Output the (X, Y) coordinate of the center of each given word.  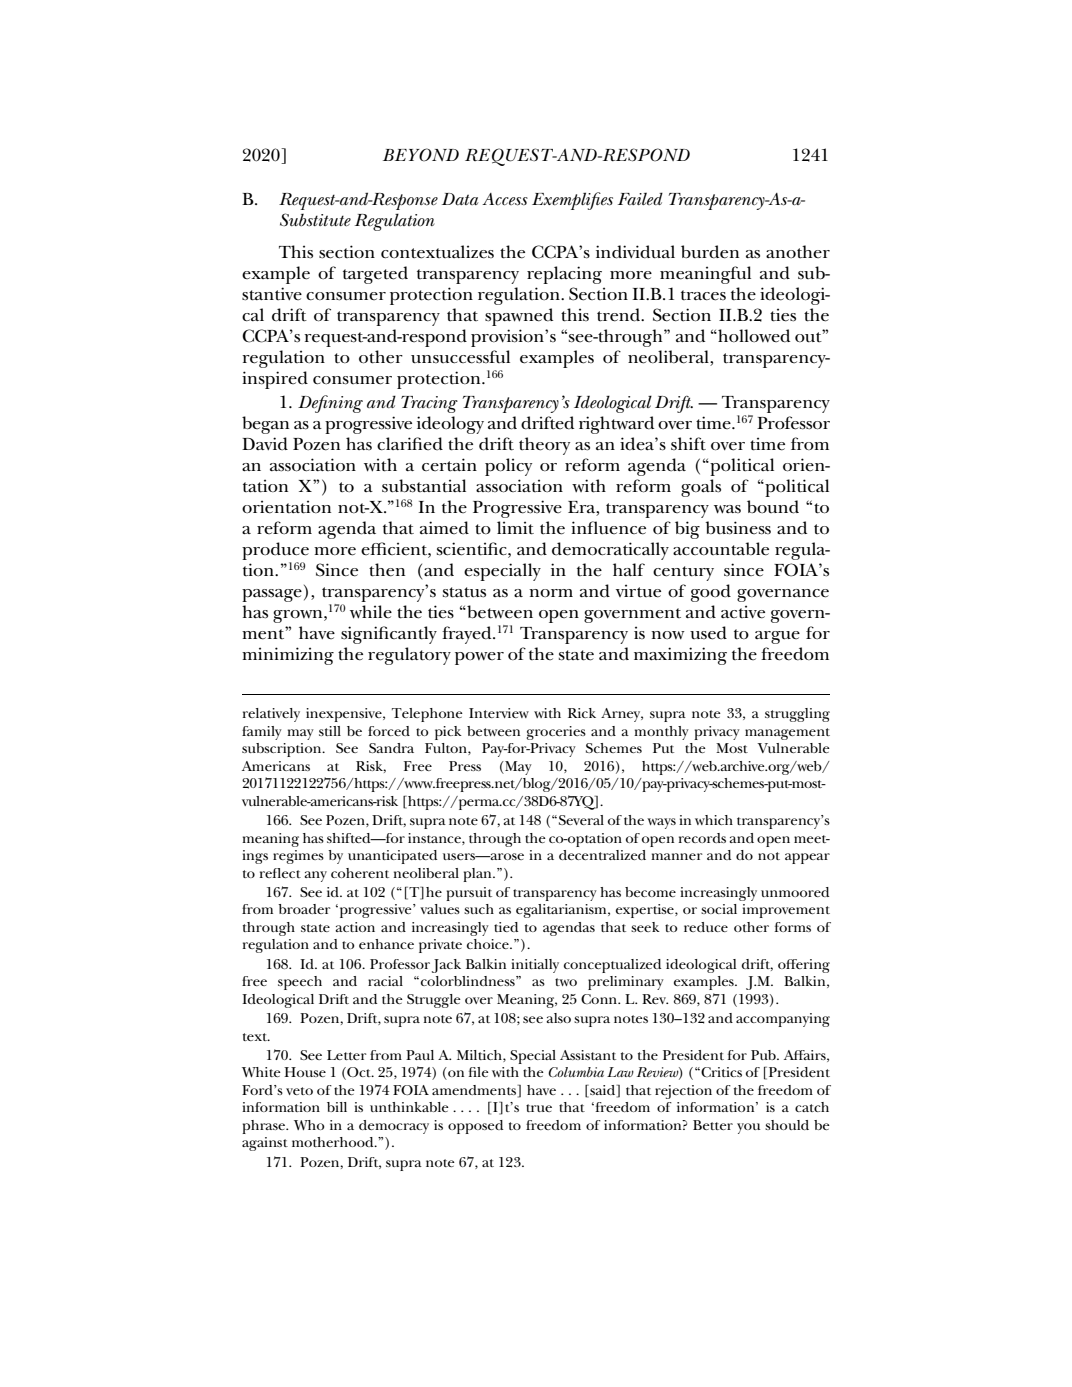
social (719, 909)
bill (337, 1107)
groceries (556, 733)
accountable (721, 549)
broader (304, 909)
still (330, 731)
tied (506, 927)
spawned (519, 317)
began (265, 425)
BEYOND (421, 155)
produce (275, 552)
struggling (797, 715)
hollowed (753, 336)
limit (515, 528)
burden (710, 252)
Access (505, 199)
